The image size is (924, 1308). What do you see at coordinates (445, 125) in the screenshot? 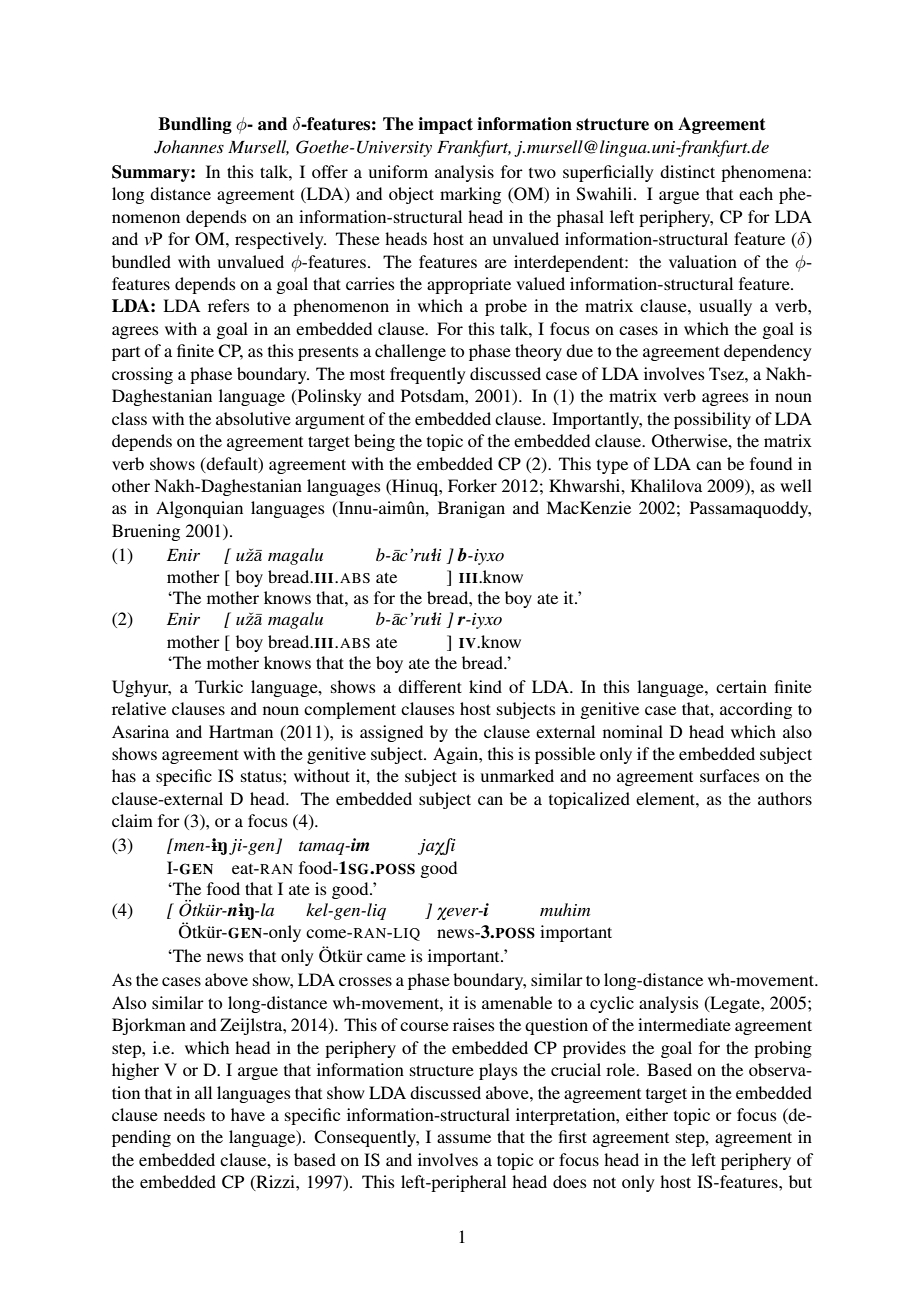
I see `impact` at bounding box center [445, 125].
